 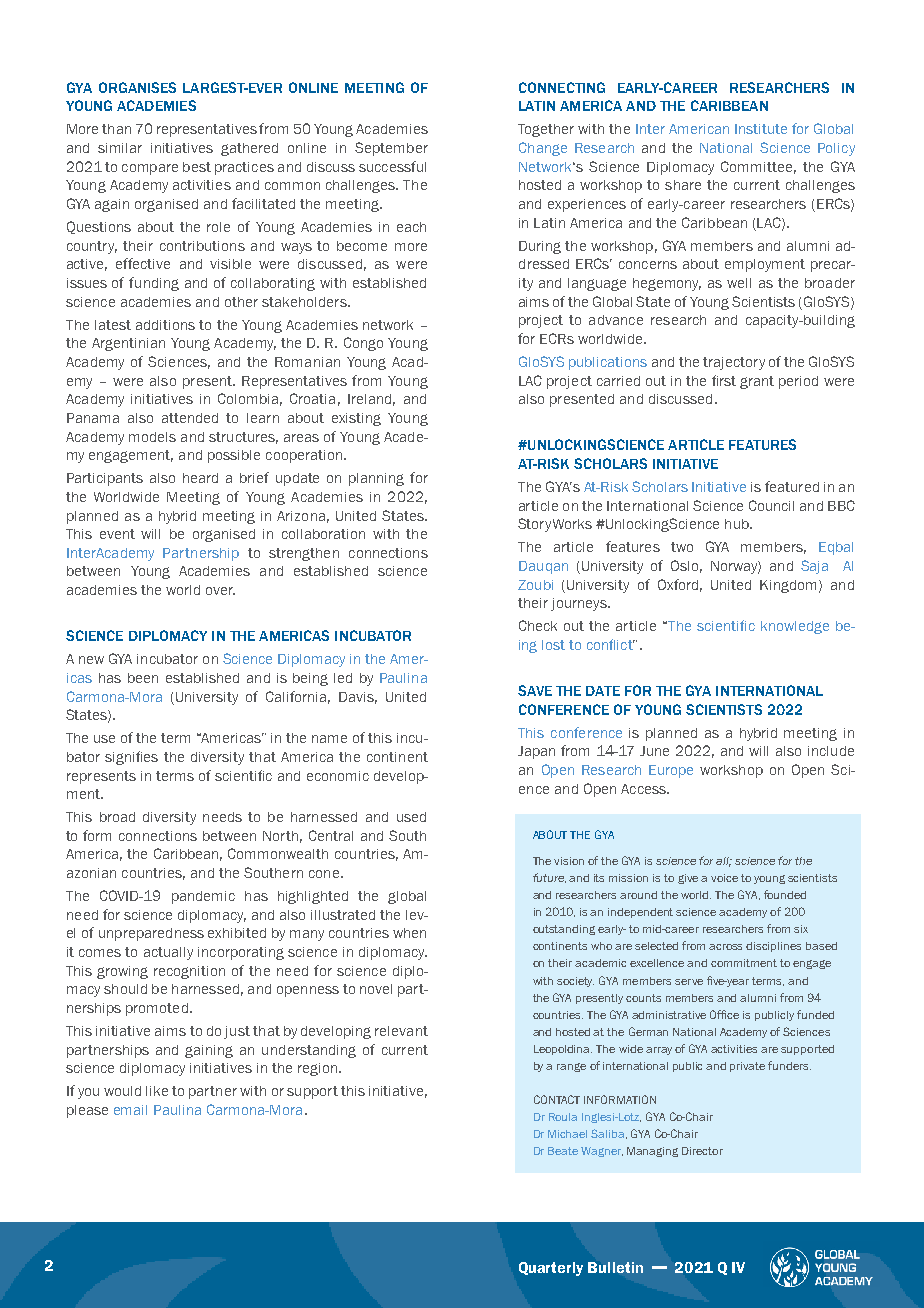 I want to click on best, so click(x=197, y=167).
